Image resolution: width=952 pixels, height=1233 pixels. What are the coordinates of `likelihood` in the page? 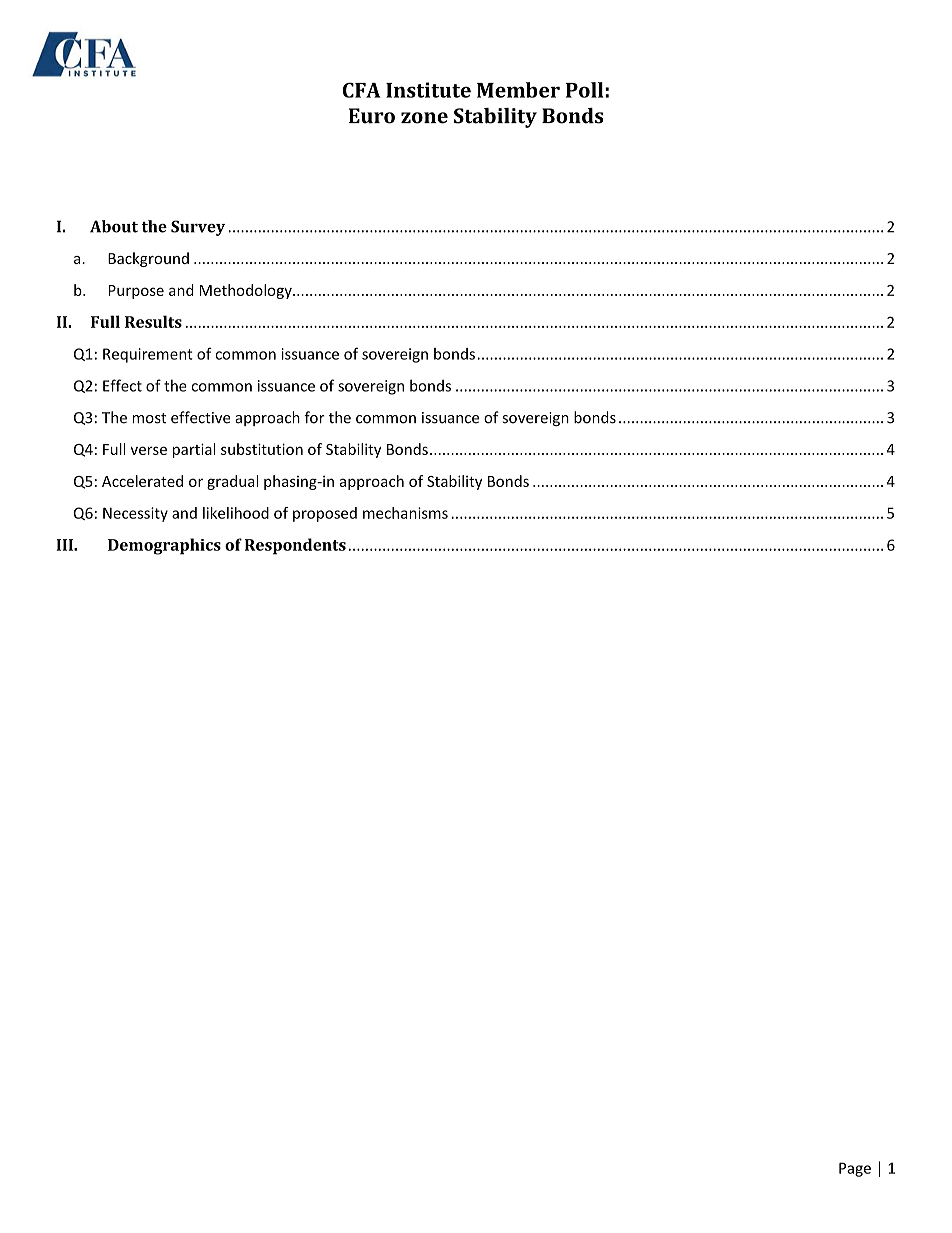 It's located at (236, 513).
